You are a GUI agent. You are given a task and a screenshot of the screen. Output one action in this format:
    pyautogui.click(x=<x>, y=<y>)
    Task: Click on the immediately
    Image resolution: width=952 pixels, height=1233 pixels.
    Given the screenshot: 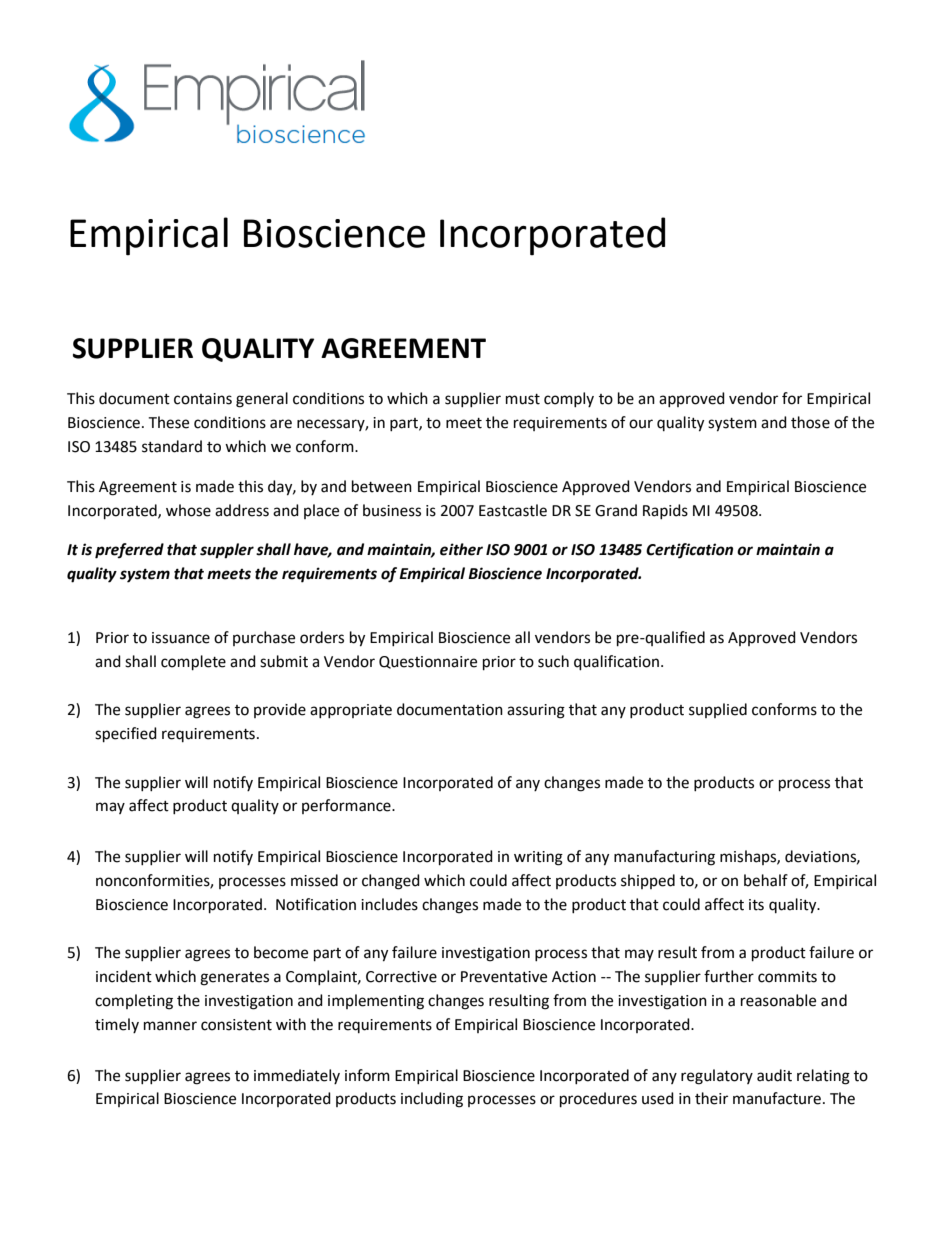 What is the action you would take?
    pyautogui.click(x=297, y=1076)
